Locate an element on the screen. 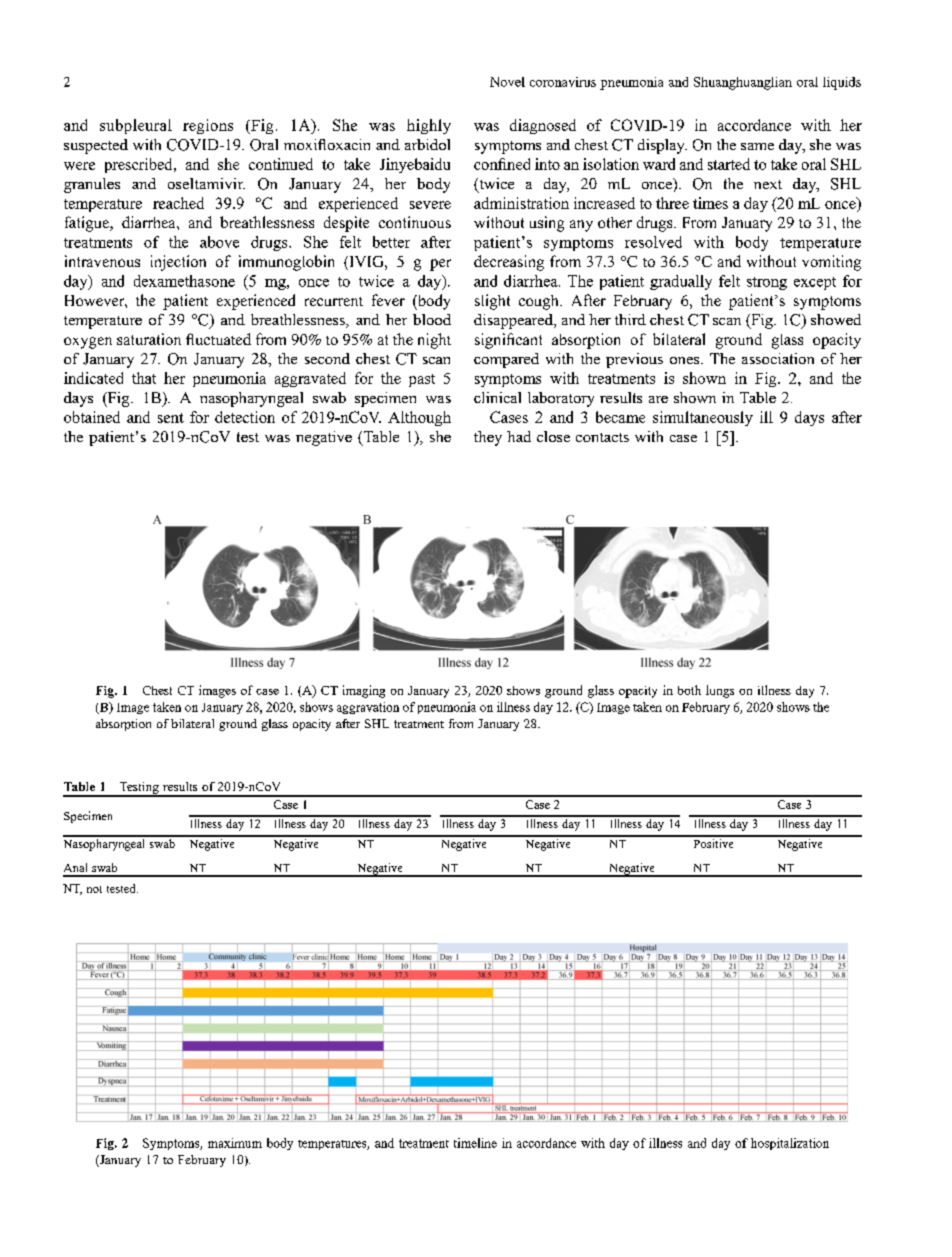 The image size is (952, 1257). highly is located at coordinates (429, 126).
